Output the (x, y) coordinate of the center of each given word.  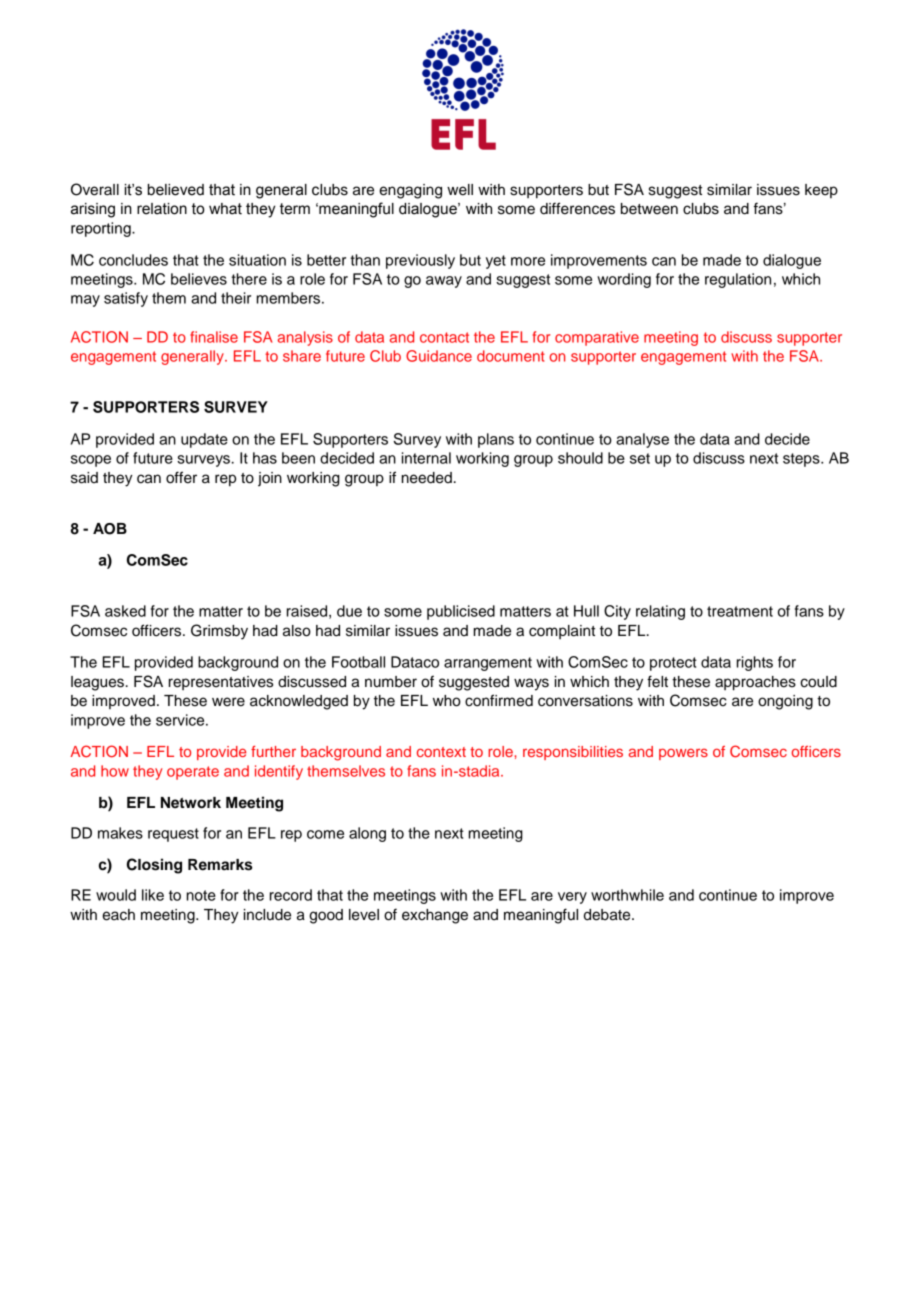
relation (162, 209)
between (649, 209)
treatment (740, 611)
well (460, 190)
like (153, 895)
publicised (461, 612)
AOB (110, 529)
